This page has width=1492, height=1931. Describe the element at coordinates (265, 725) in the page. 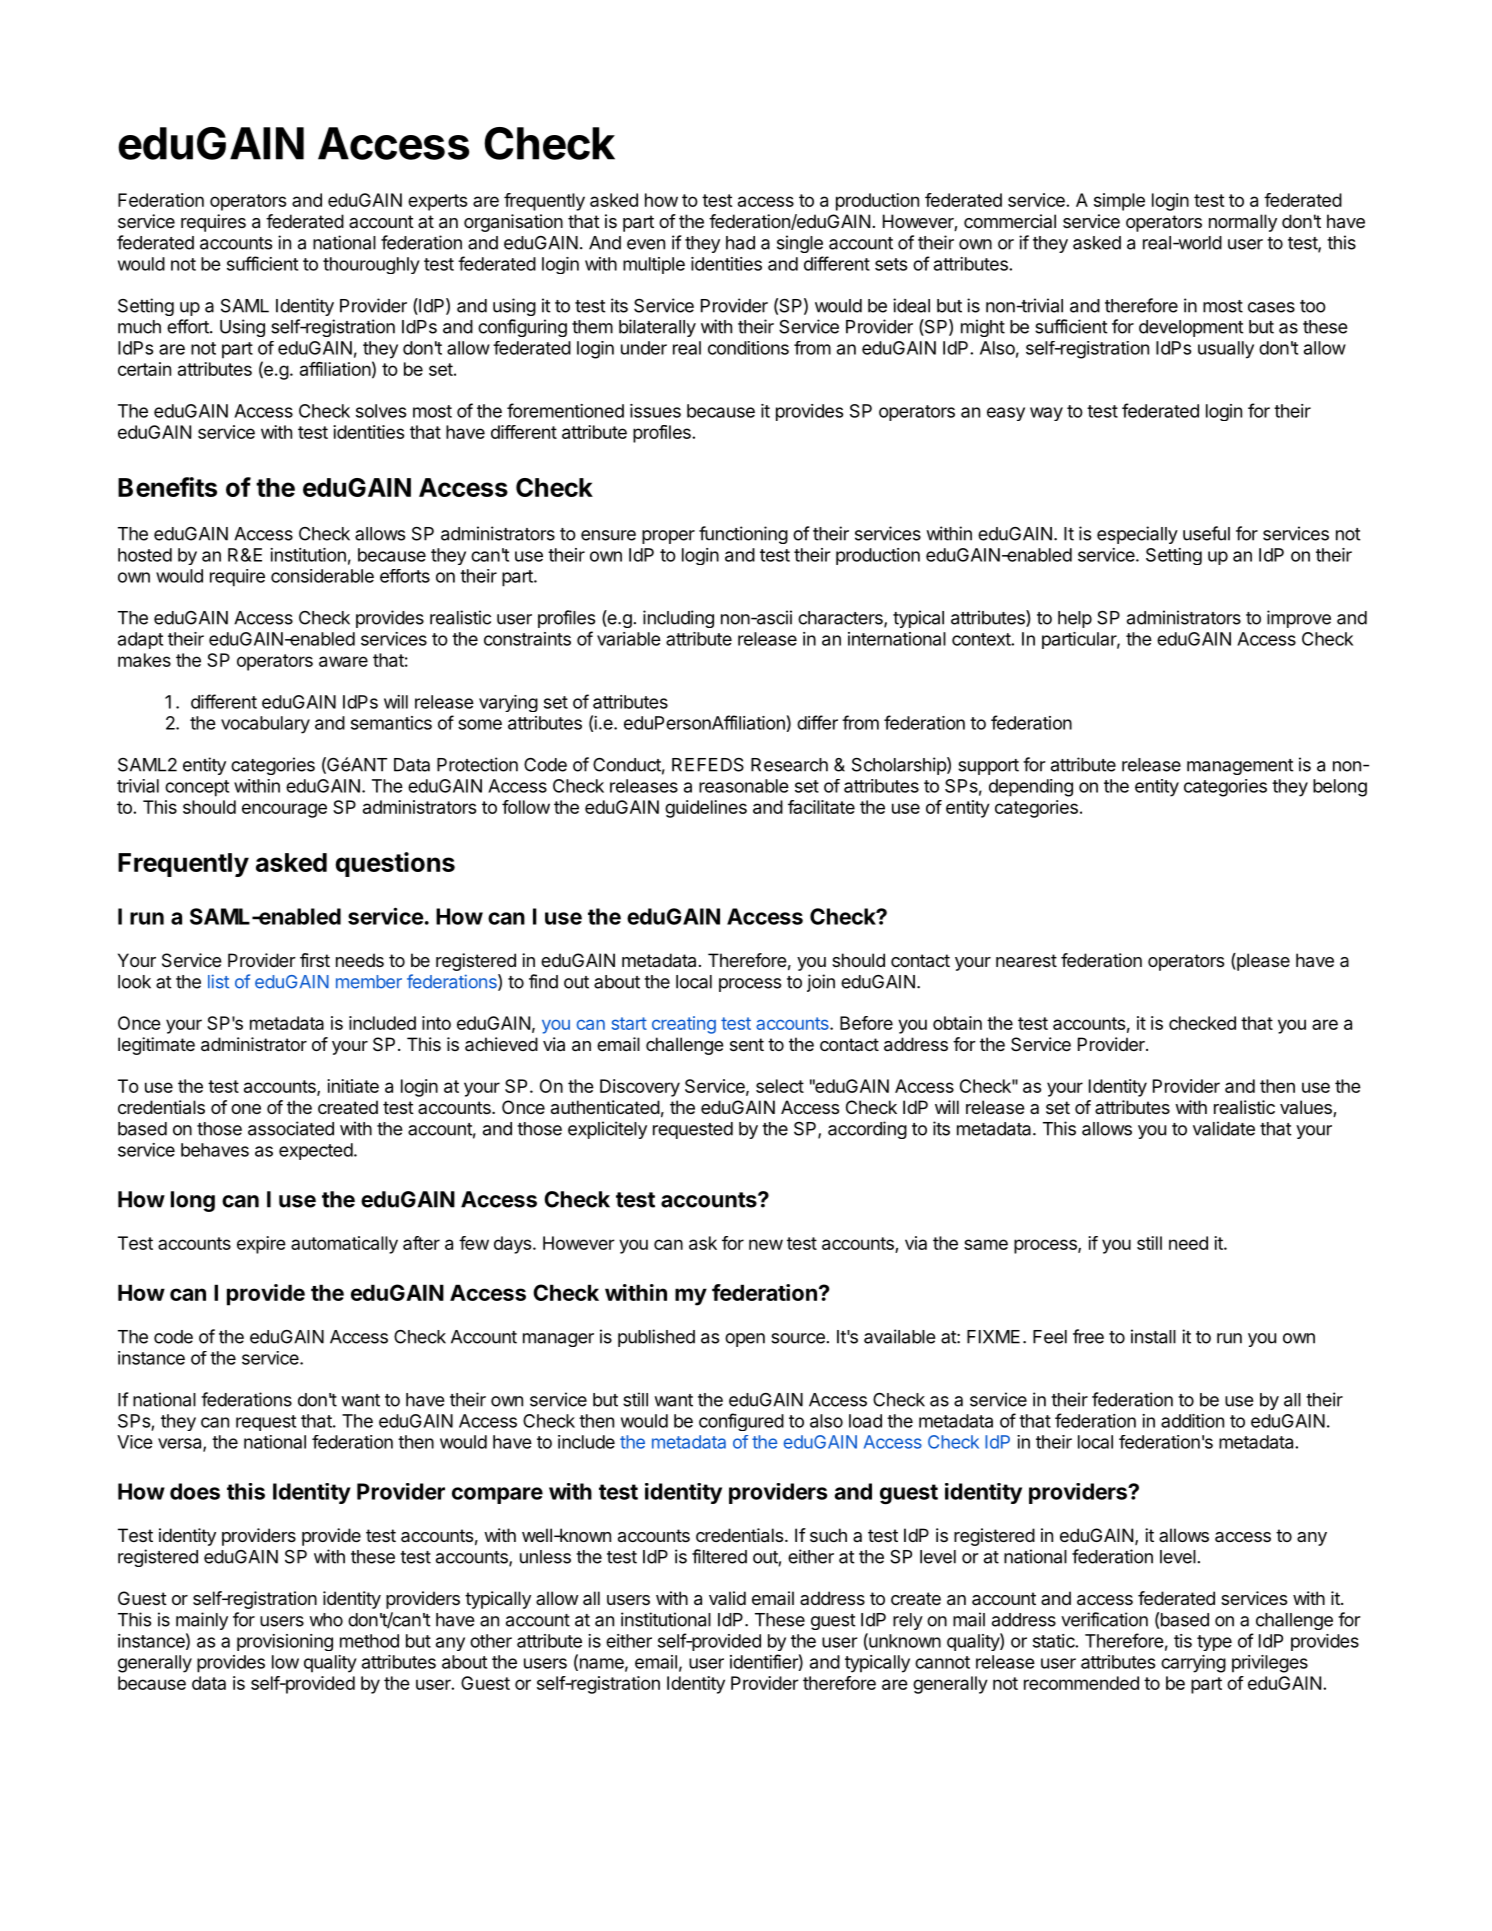

I see `vocabulary` at that location.
